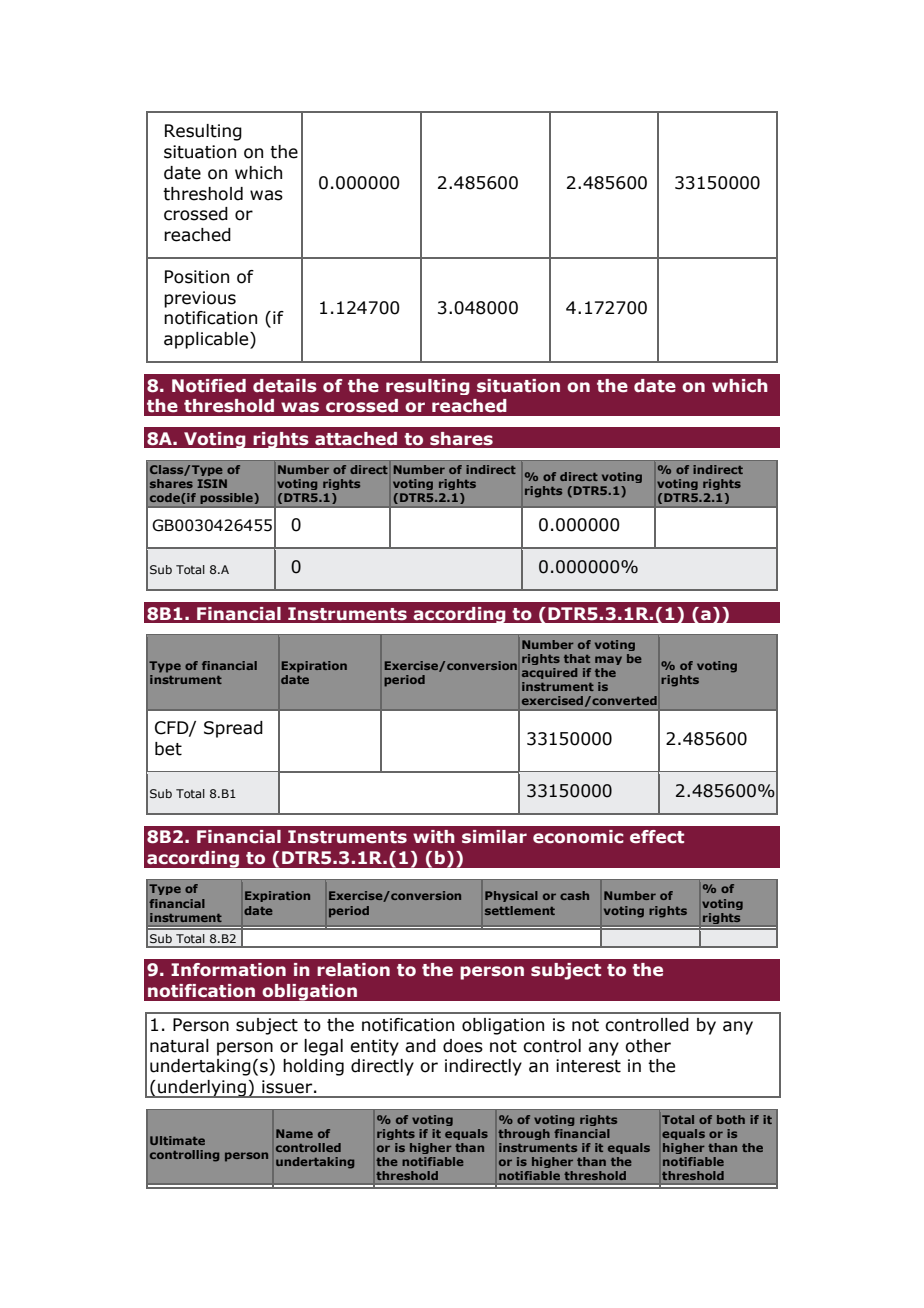 This screenshot has width=924, height=1308. What do you see at coordinates (233, 729) in the screenshot?
I see `Spread` at bounding box center [233, 729].
